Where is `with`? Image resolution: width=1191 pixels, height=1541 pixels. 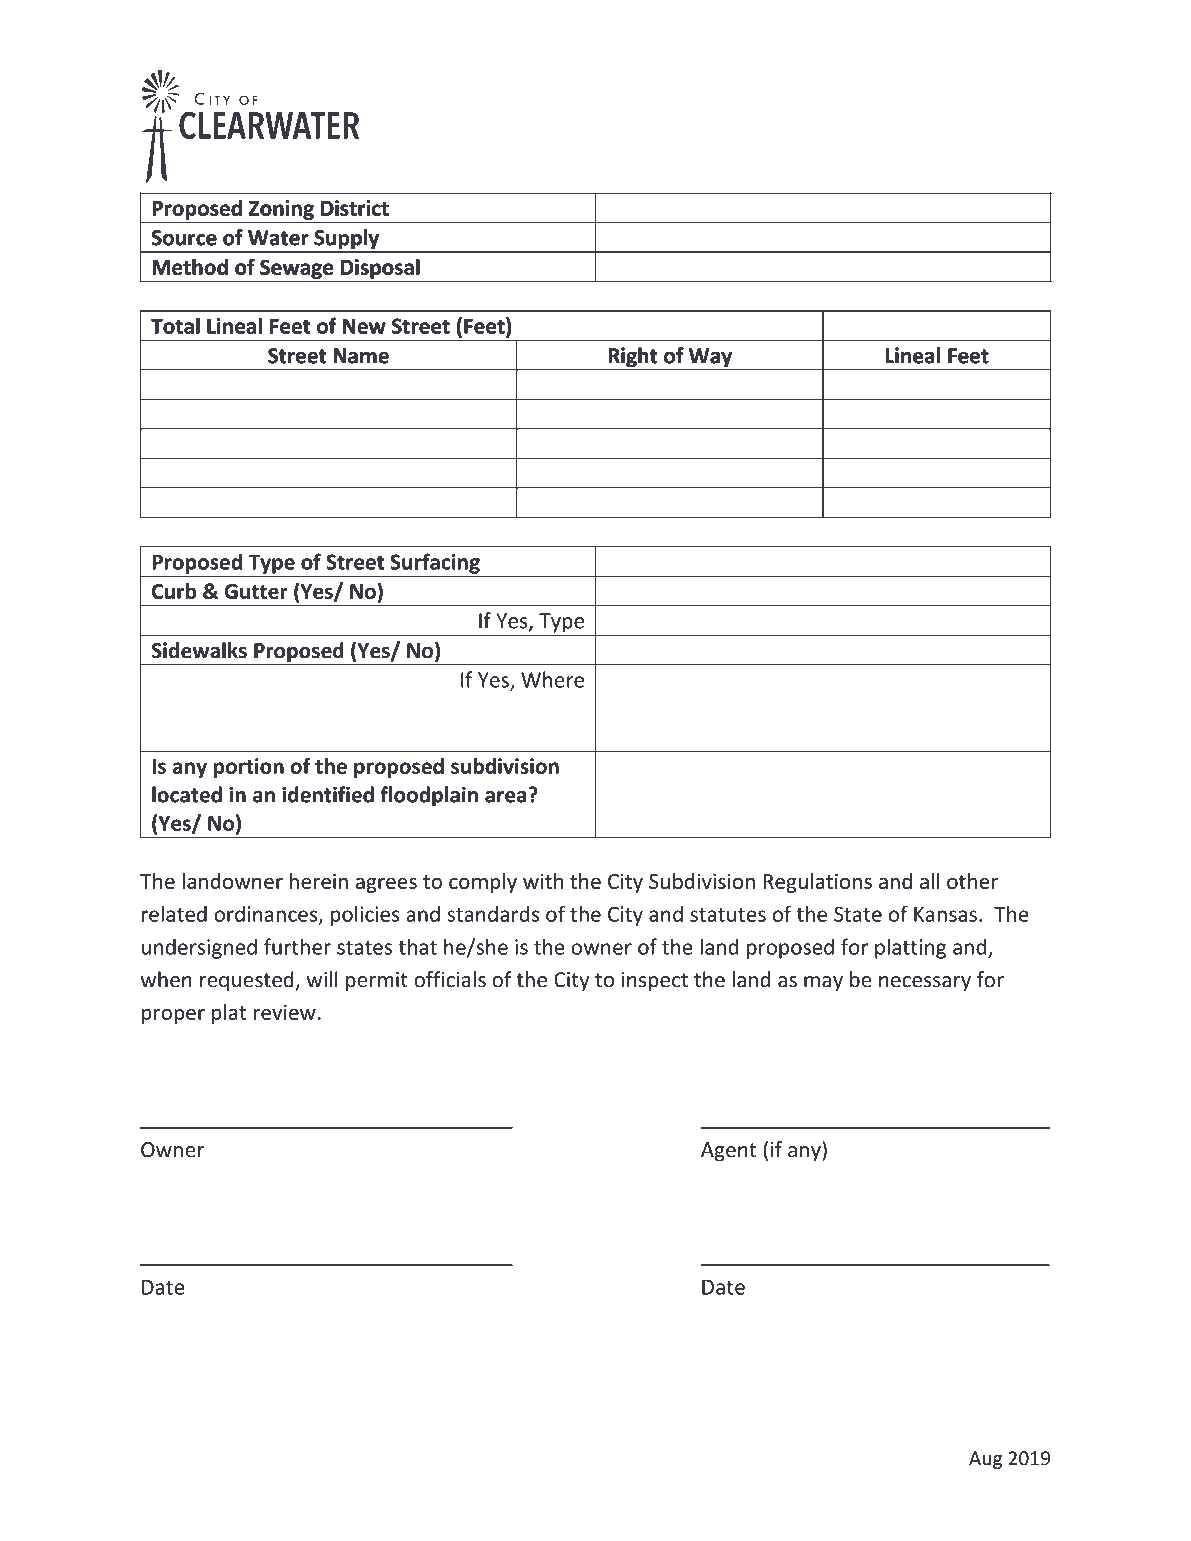
with is located at coordinates (543, 881).
